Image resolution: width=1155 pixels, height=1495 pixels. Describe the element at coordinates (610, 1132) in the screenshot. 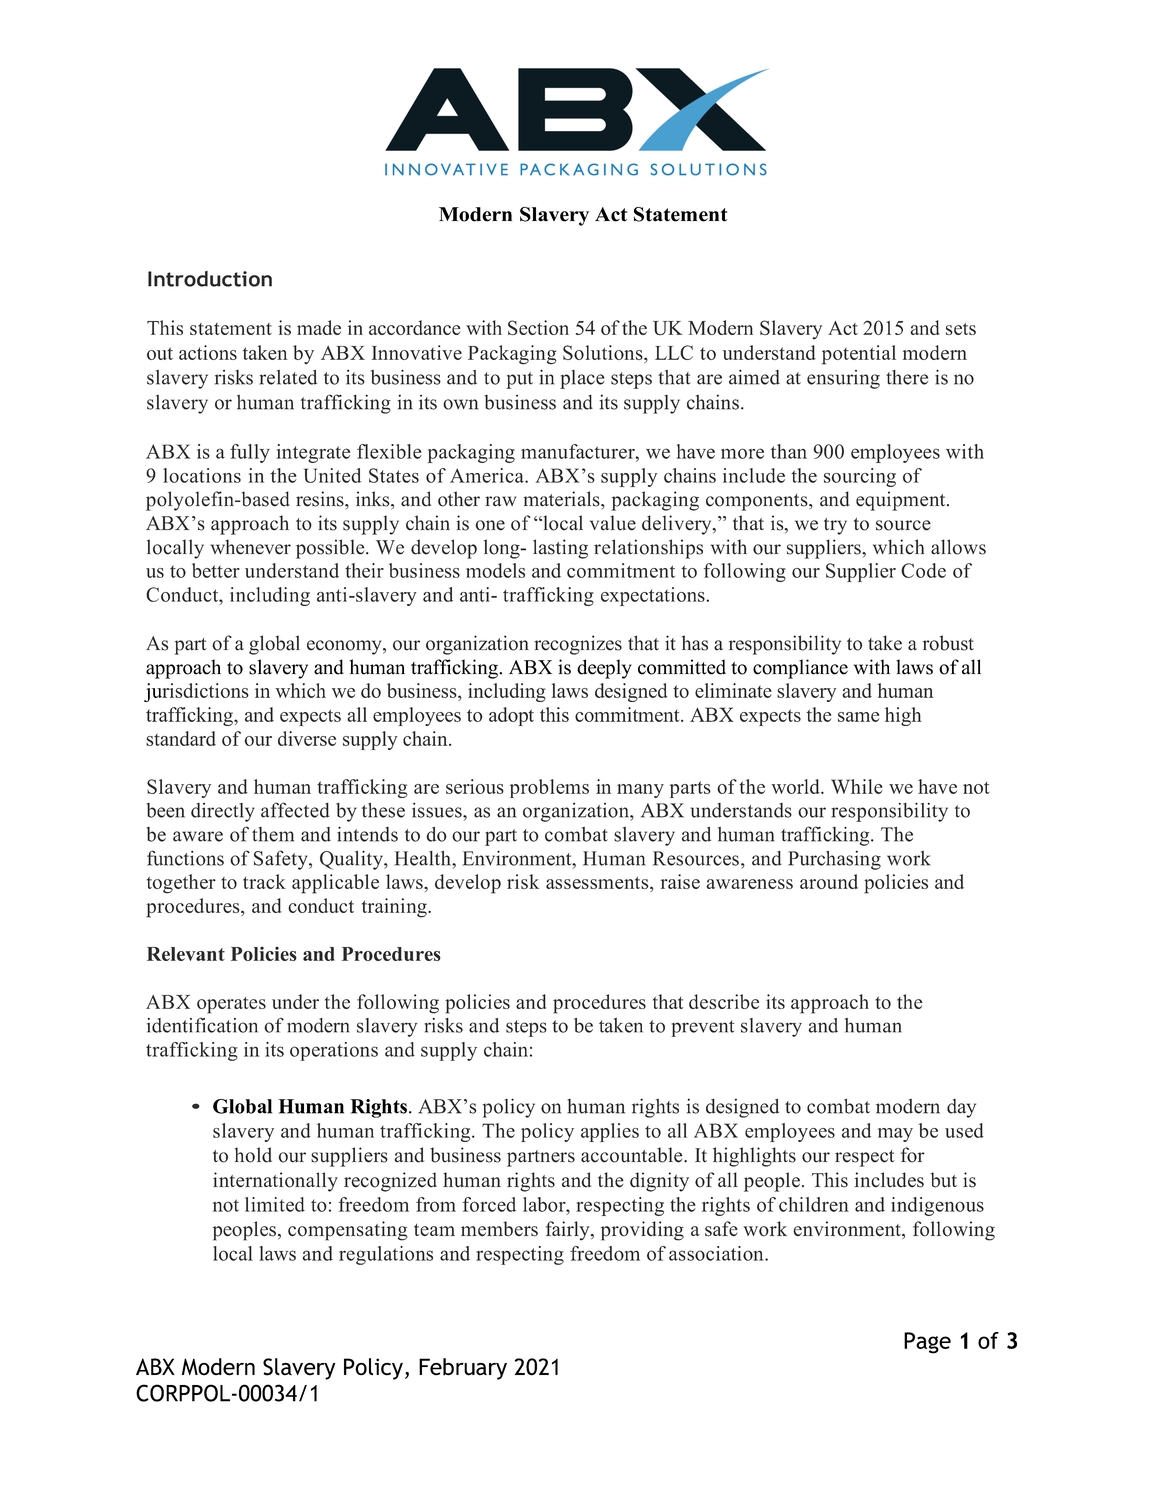

I see `applies` at that location.
